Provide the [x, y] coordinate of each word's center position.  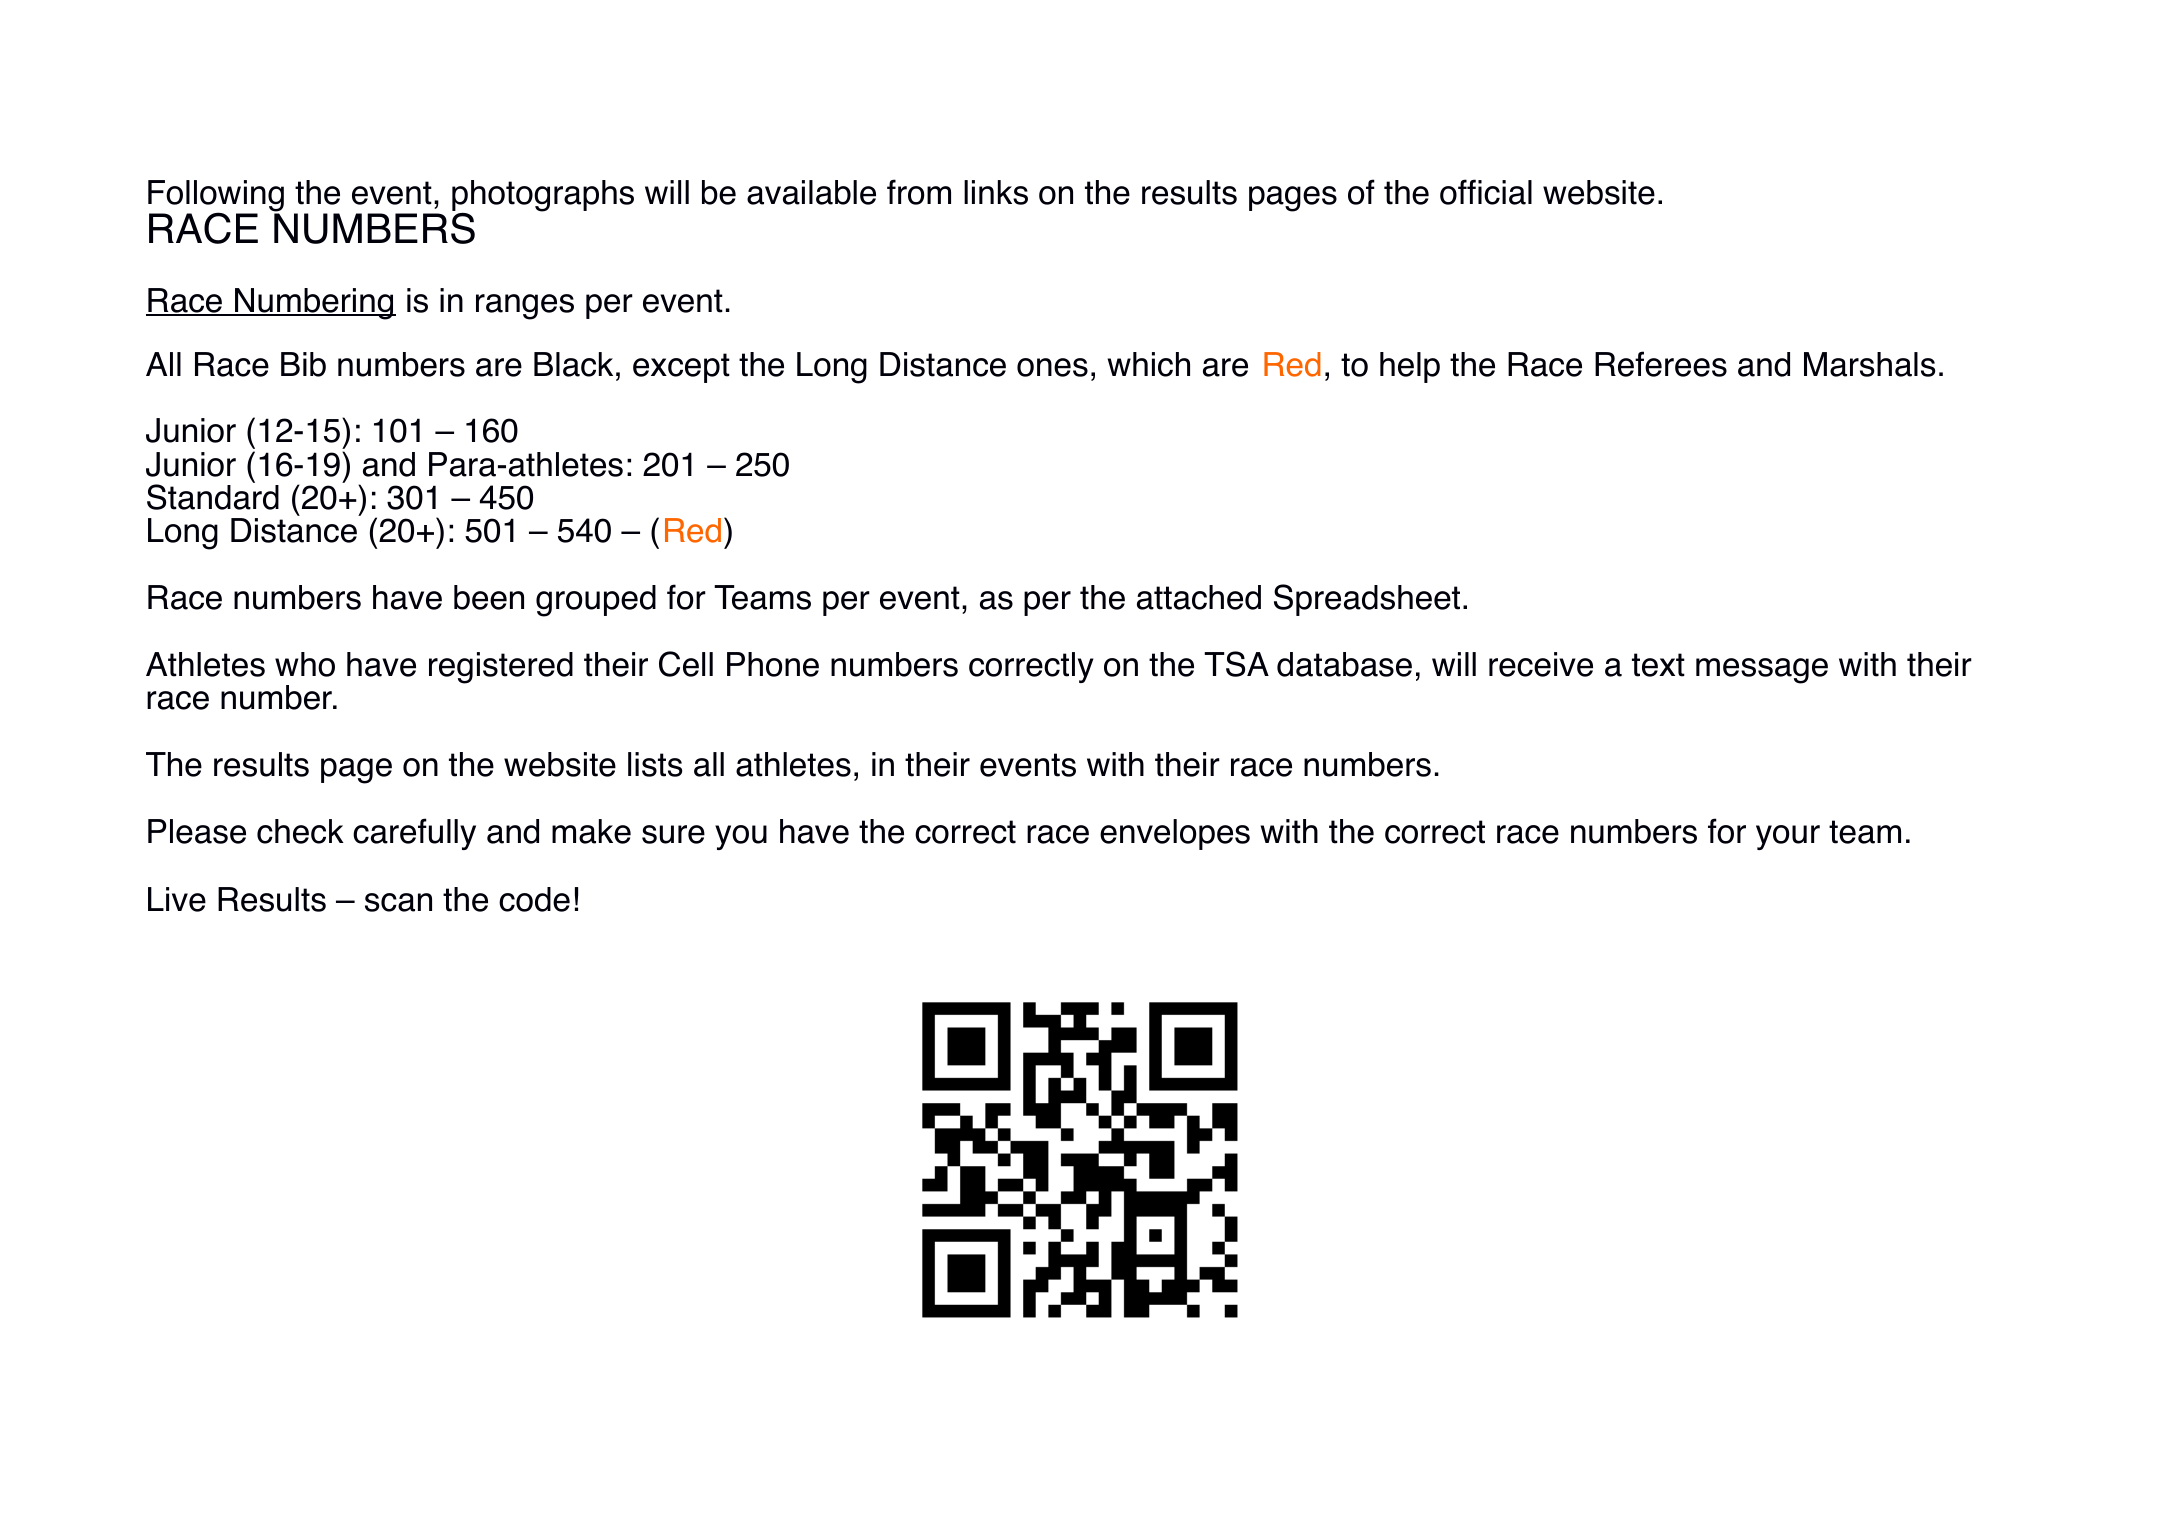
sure [673, 834]
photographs [543, 197]
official [1486, 192]
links [996, 192]
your [1788, 837]
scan [398, 902]
